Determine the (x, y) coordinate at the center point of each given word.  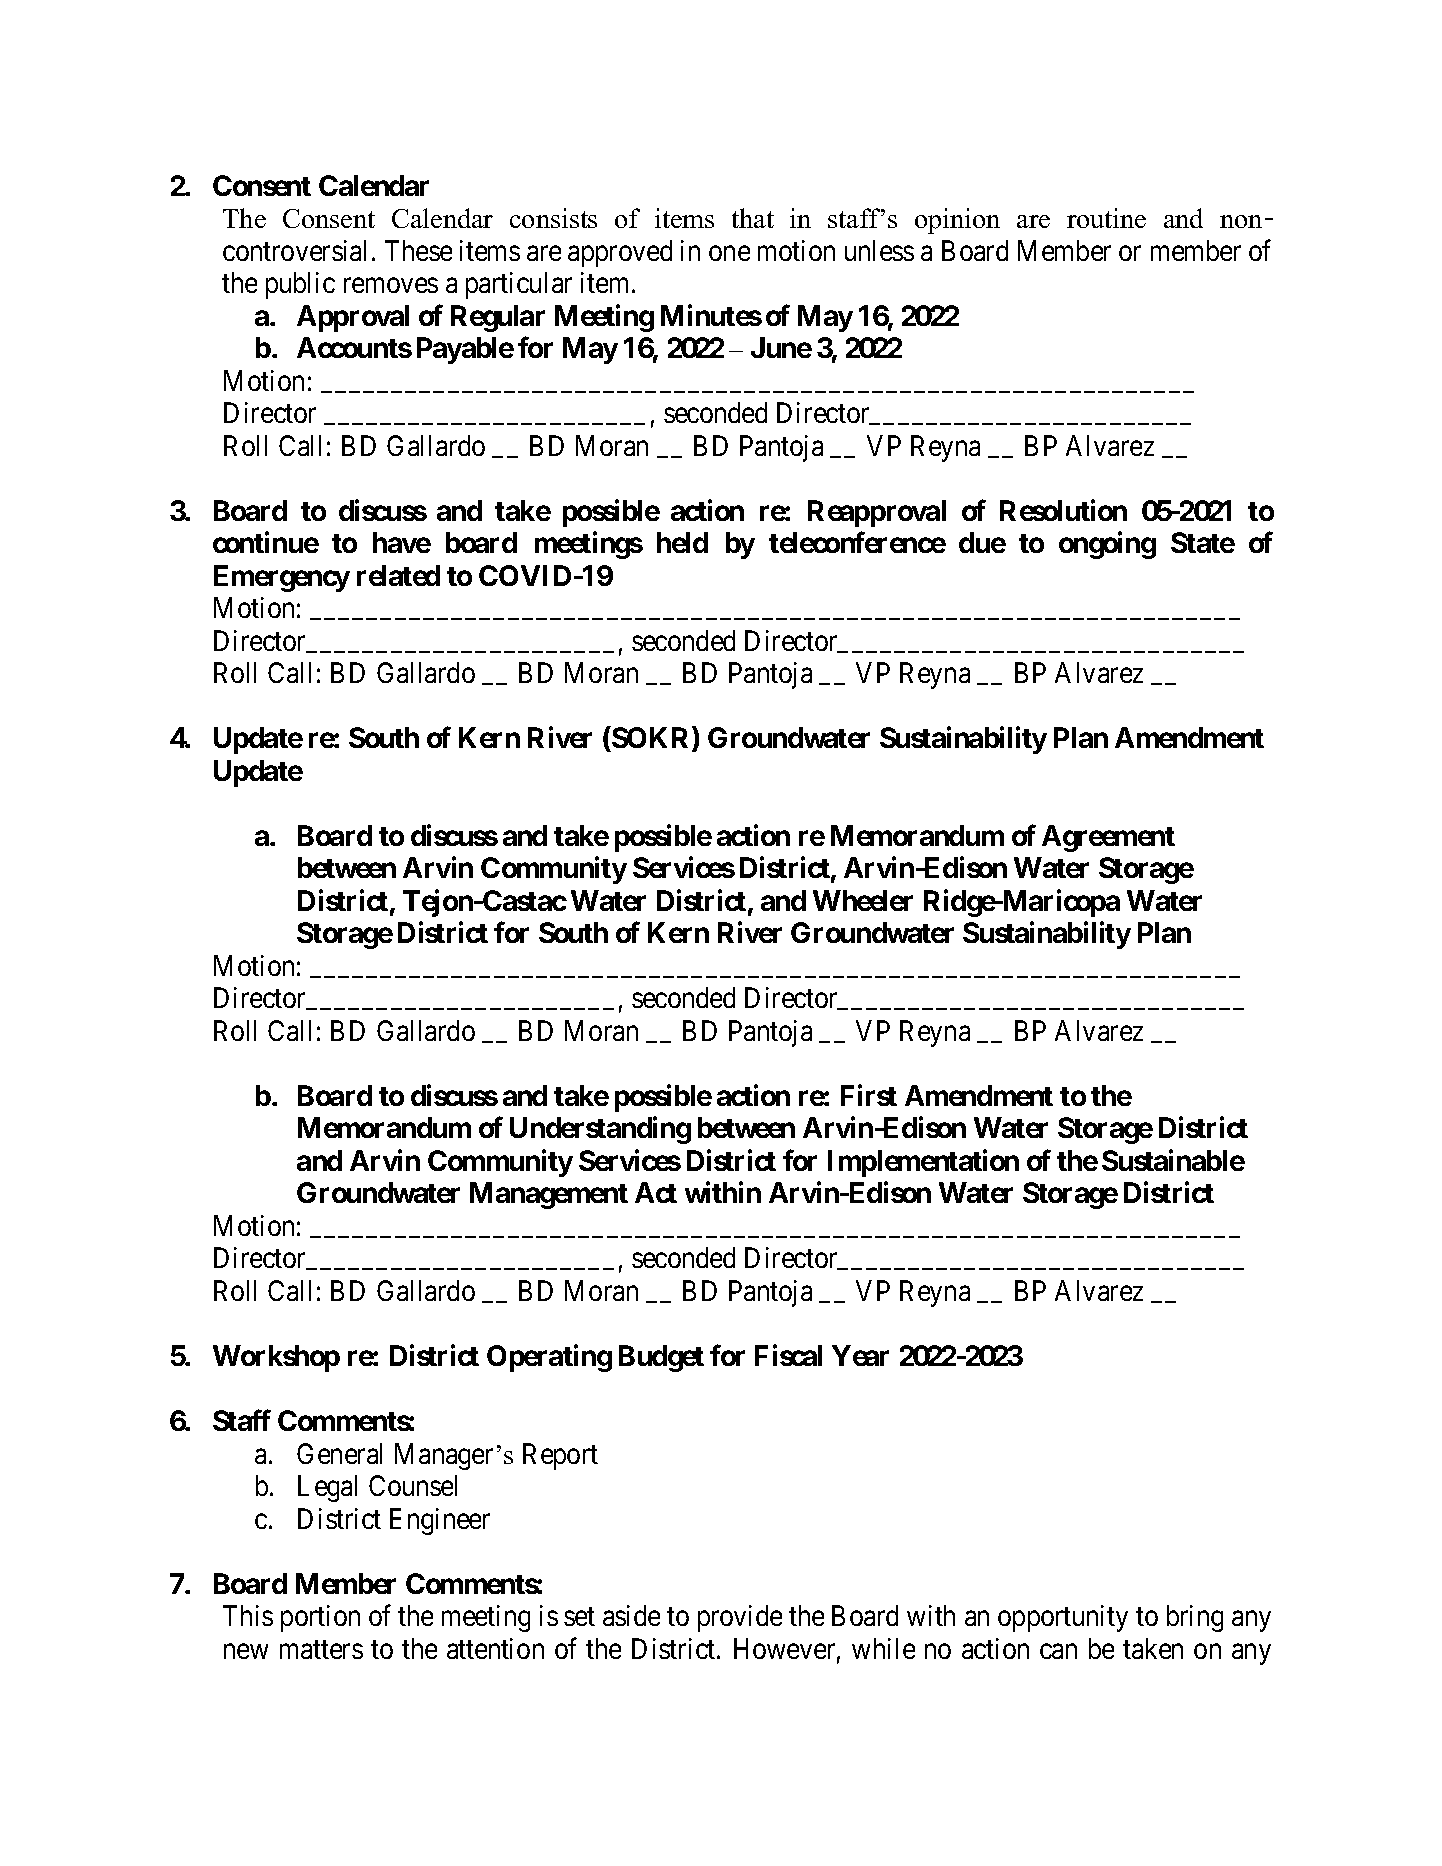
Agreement (1108, 838)
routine (1106, 218)
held (682, 542)
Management (549, 1195)
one (729, 253)
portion (320, 1618)
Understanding (600, 1130)
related (398, 575)
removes (391, 285)
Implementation (923, 1163)
